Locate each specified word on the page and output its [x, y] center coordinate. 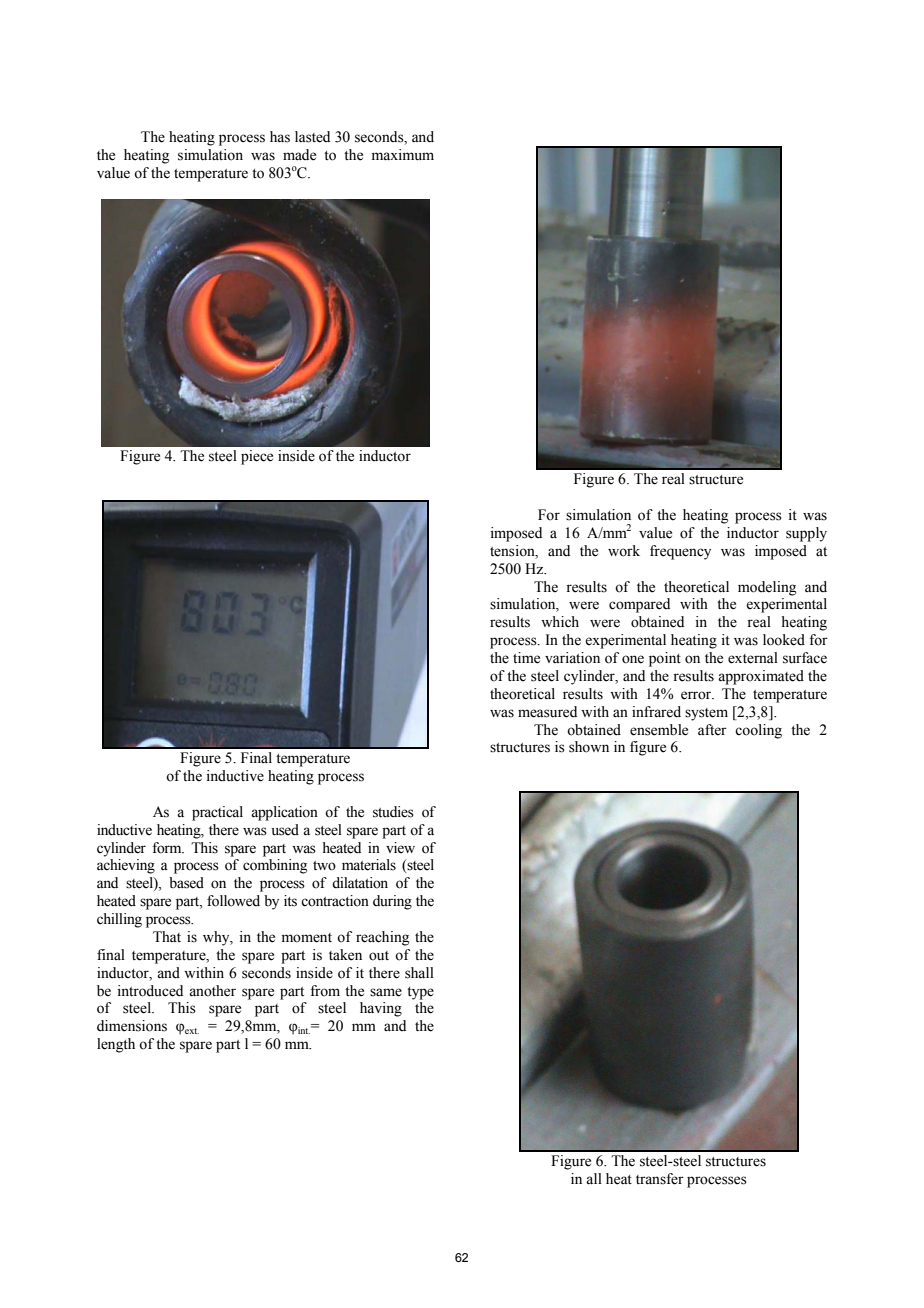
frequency [680, 552]
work [624, 551]
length [116, 1045]
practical [217, 813]
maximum [403, 155]
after [712, 730]
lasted [312, 137]
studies [393, 812]
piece [257, 457]
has [280, 137]
